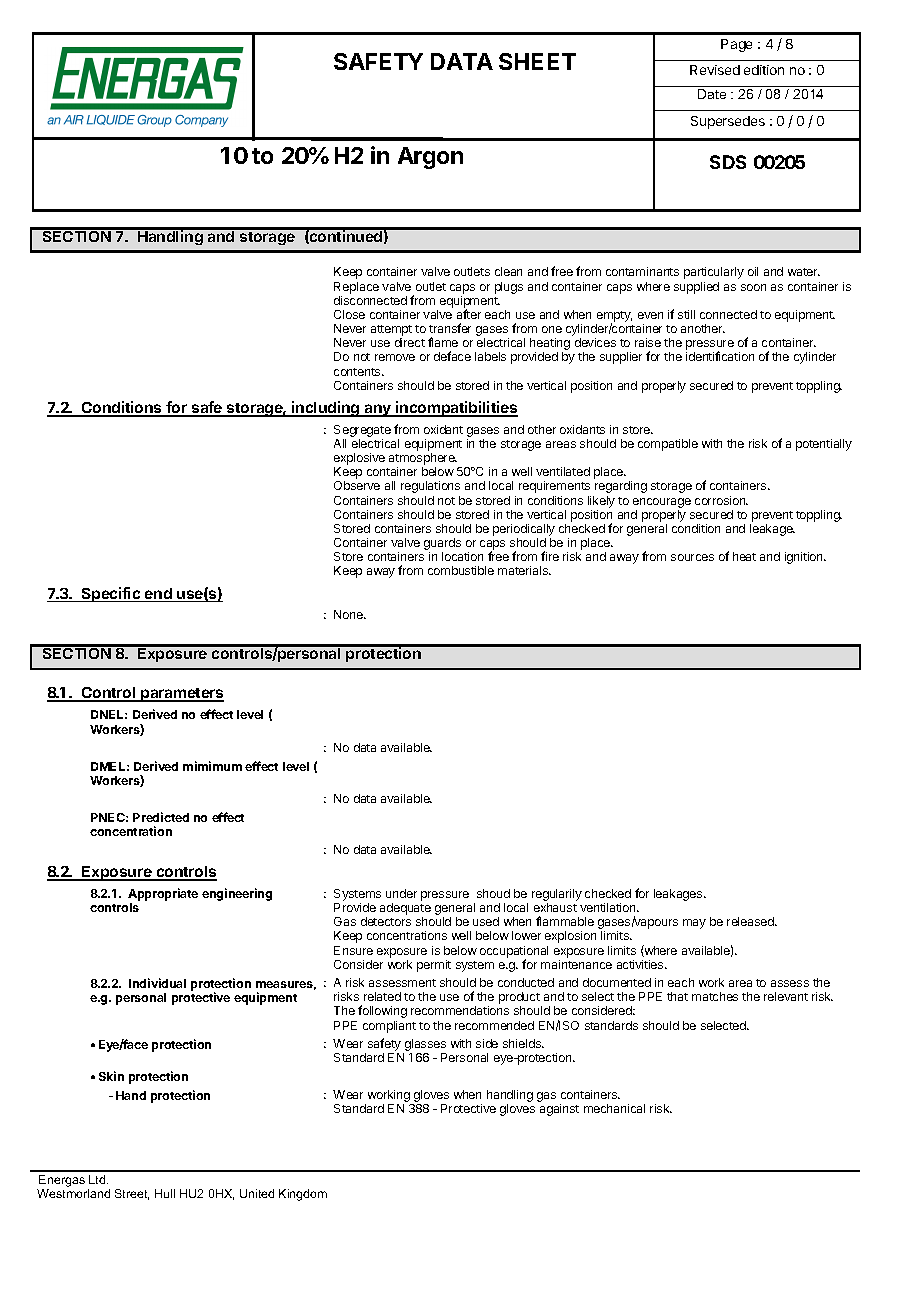 The width and height of the screenshot is (924, 1308). What do you see at coordinates (559, 1110) in the screenshot?
I see `against` at bounding box center [559, 1110].
